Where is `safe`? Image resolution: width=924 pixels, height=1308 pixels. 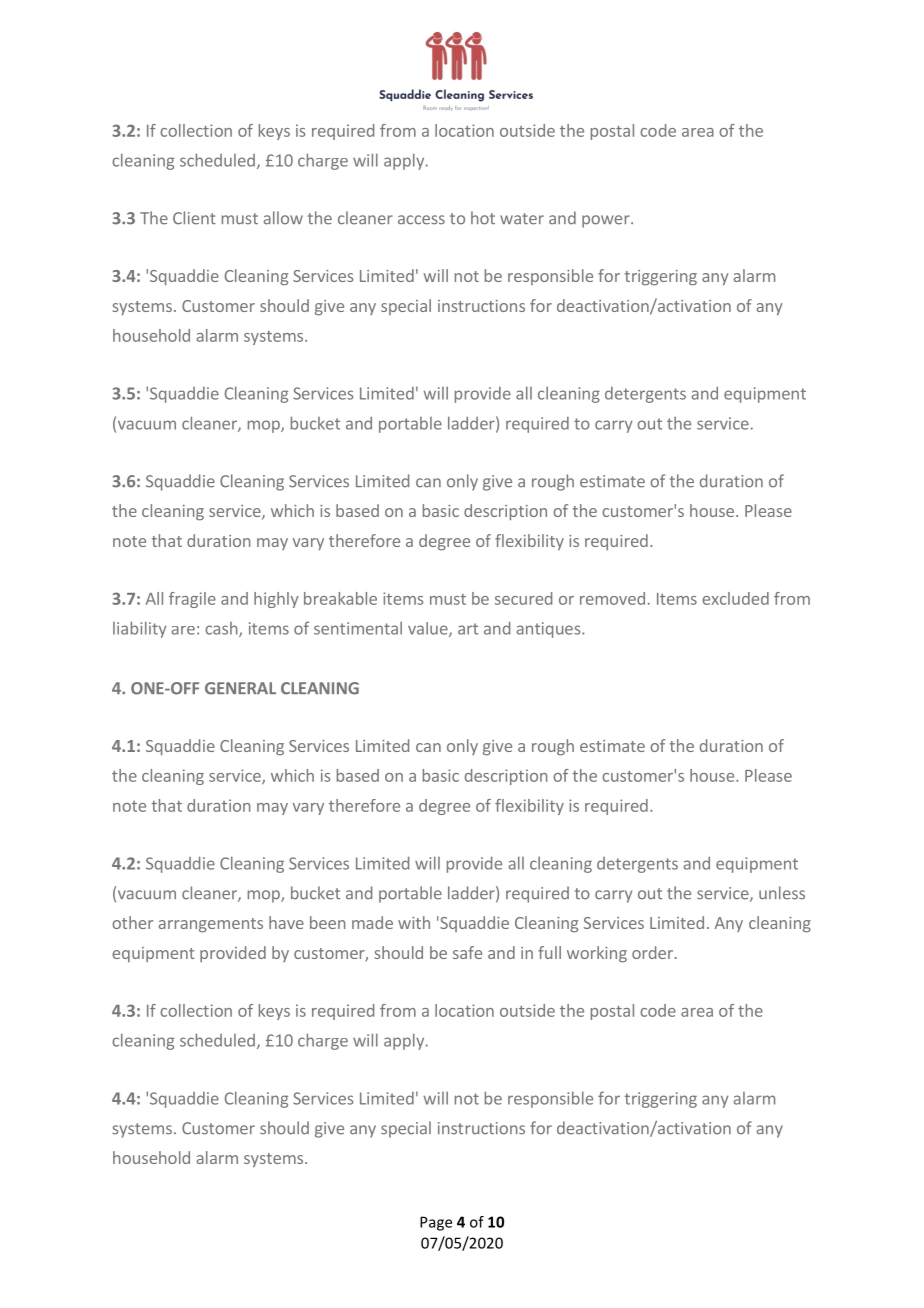 safe is located at coordinates (467, 952).
